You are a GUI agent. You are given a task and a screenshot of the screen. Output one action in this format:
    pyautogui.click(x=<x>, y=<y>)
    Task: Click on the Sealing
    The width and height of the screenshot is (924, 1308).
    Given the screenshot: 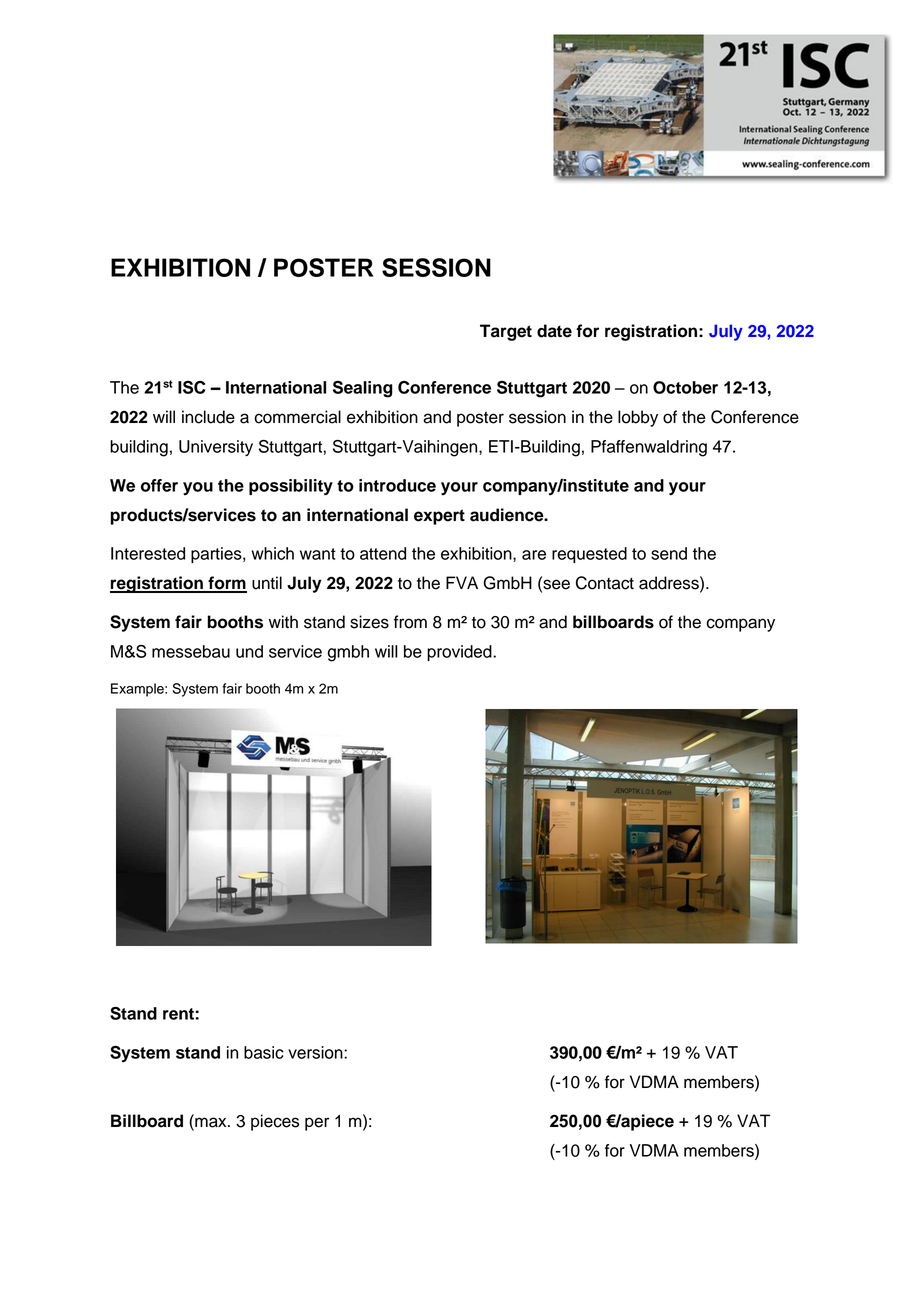 What is the action you would take?
    pyautogui.click(x=363, y=389)
